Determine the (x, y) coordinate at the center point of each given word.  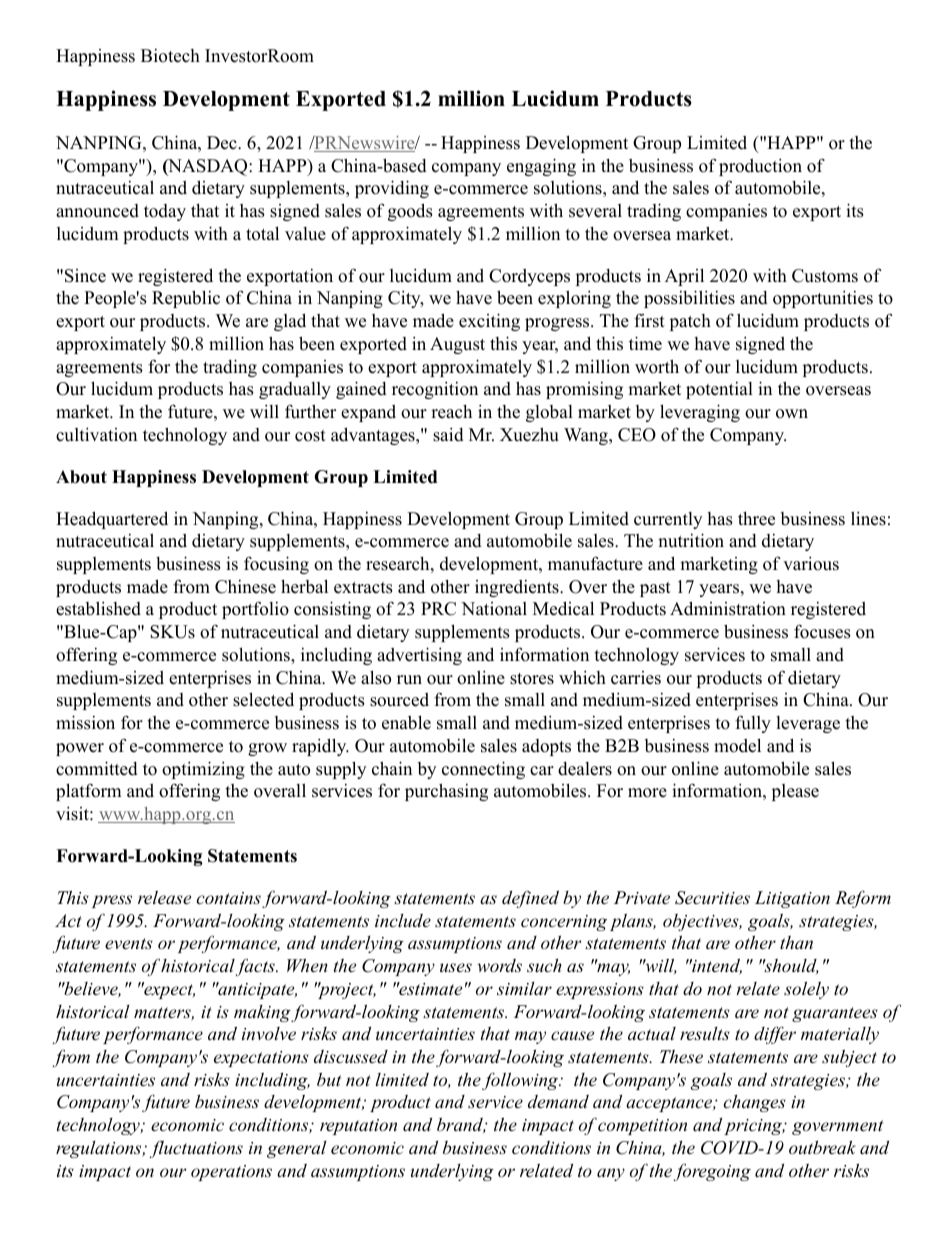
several (595, 211)
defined (530, 899)
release (164, 897)
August (457, 345)
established (98, 608)
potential (719, 390)
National (494, 609)
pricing (754, 1127)
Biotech (170, 56)
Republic (186, 299)
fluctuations (196, 1149)
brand (461, 1125)
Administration (728, 608)
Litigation (792, 899)
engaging (541, 167)
